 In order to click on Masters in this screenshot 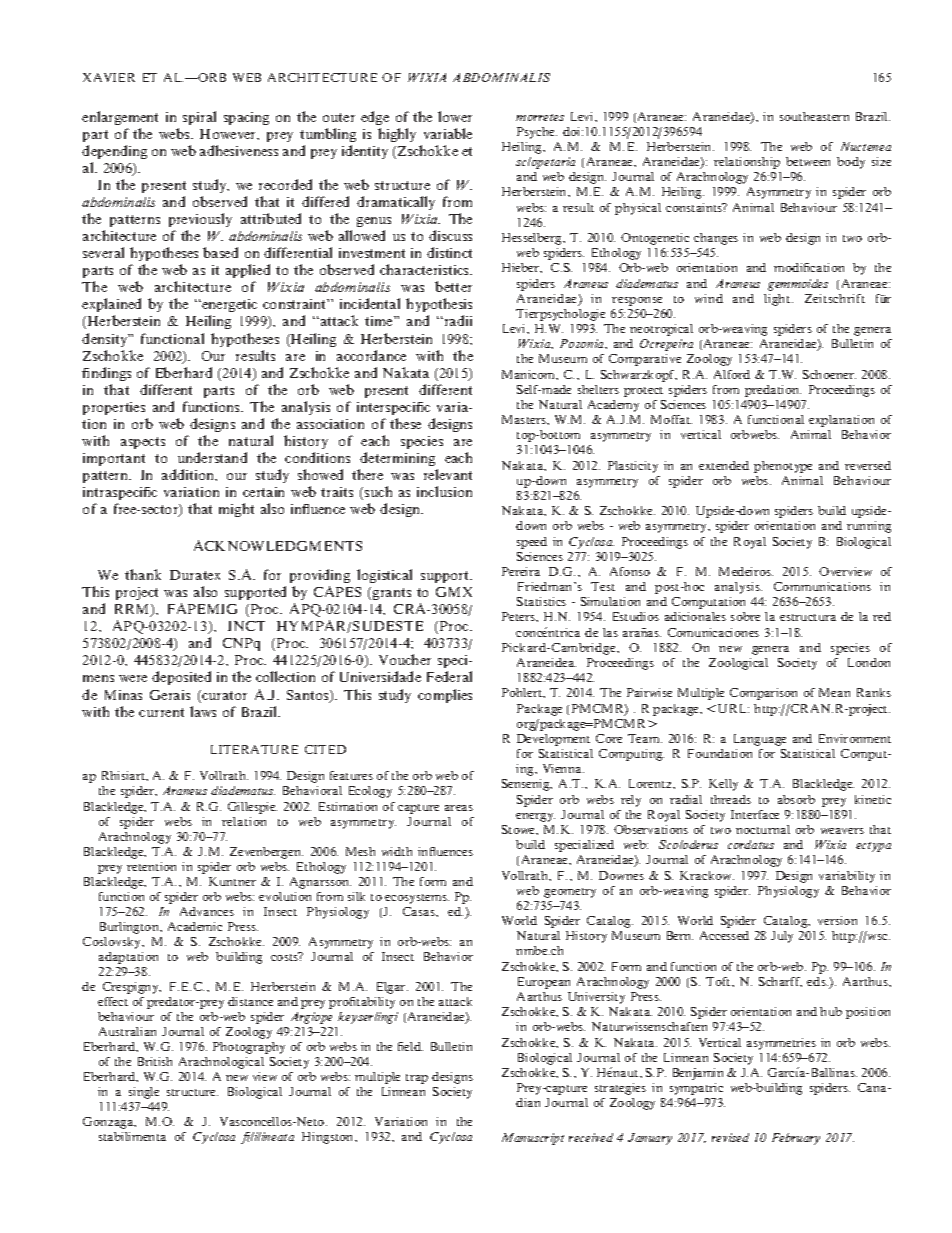, I will do `click(525, 419)`.
